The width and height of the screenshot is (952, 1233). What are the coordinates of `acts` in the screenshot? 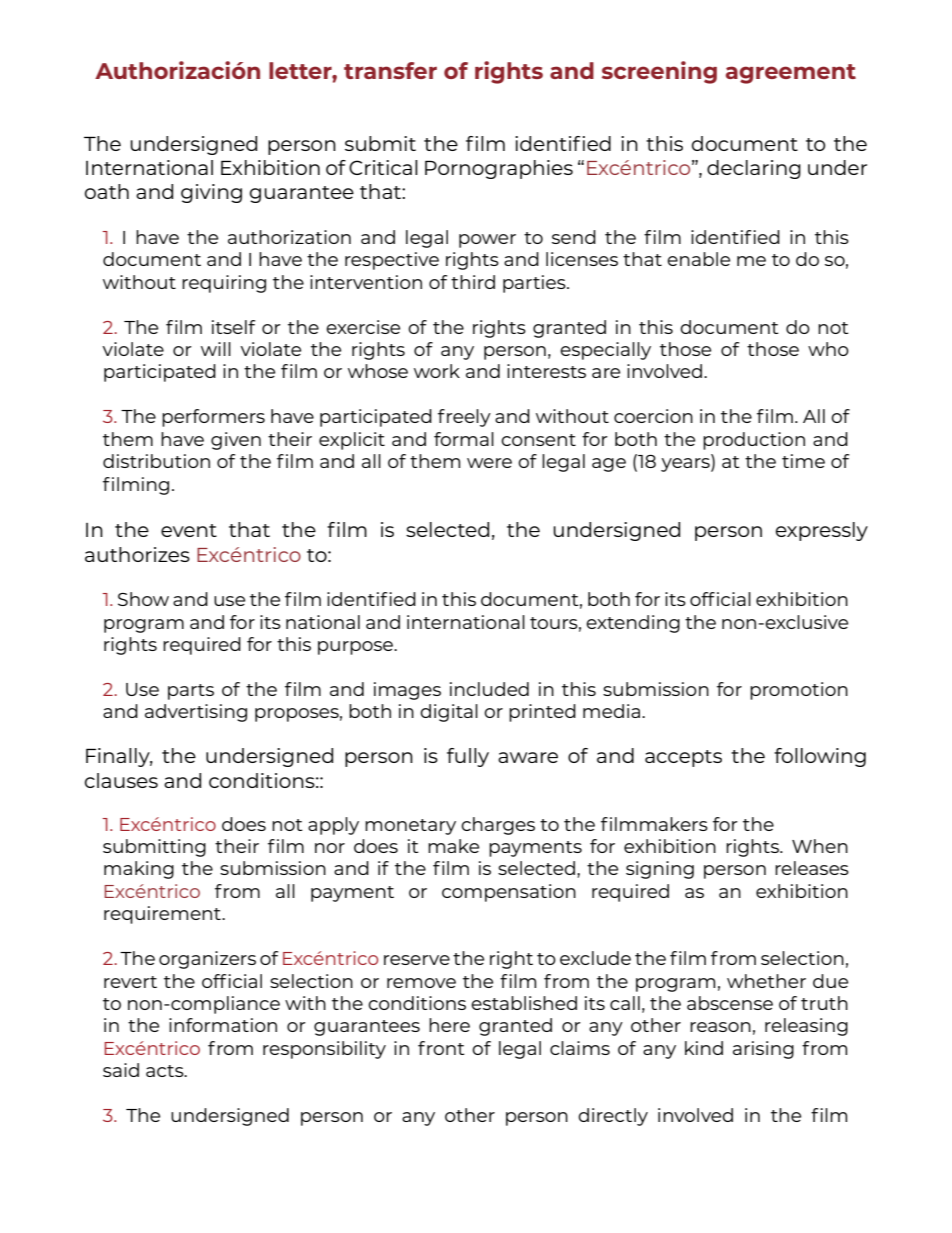 It's located at (166, 1071).
